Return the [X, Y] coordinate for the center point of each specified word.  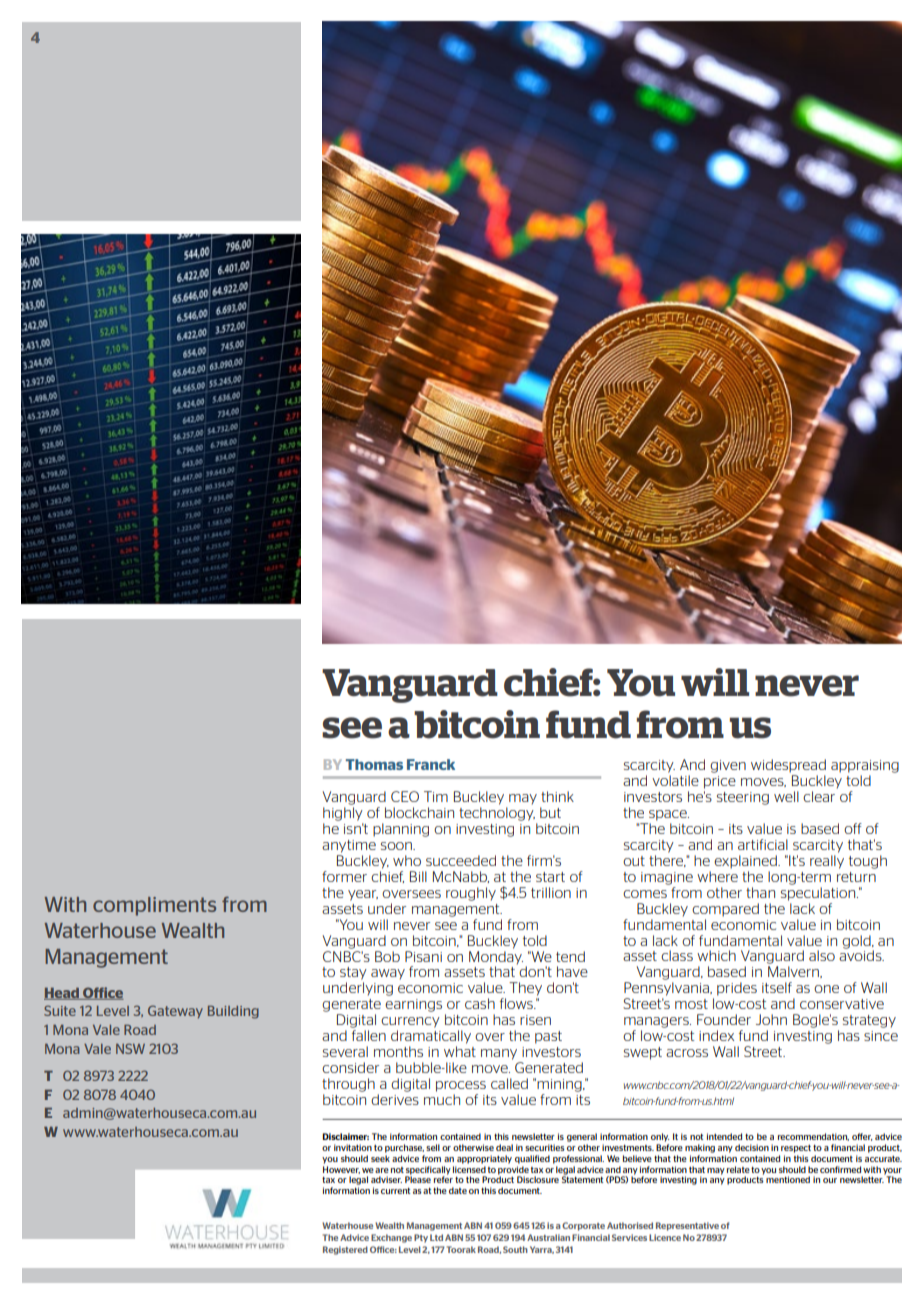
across [687, 1053]
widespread [788, 766]
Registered [345, 1250]
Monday [496, 956]
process [461, 1086]
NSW [130, 1048]
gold [857, 942]
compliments [154, 906]
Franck [431, 764]
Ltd [436, 1237]
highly [343, 814]
